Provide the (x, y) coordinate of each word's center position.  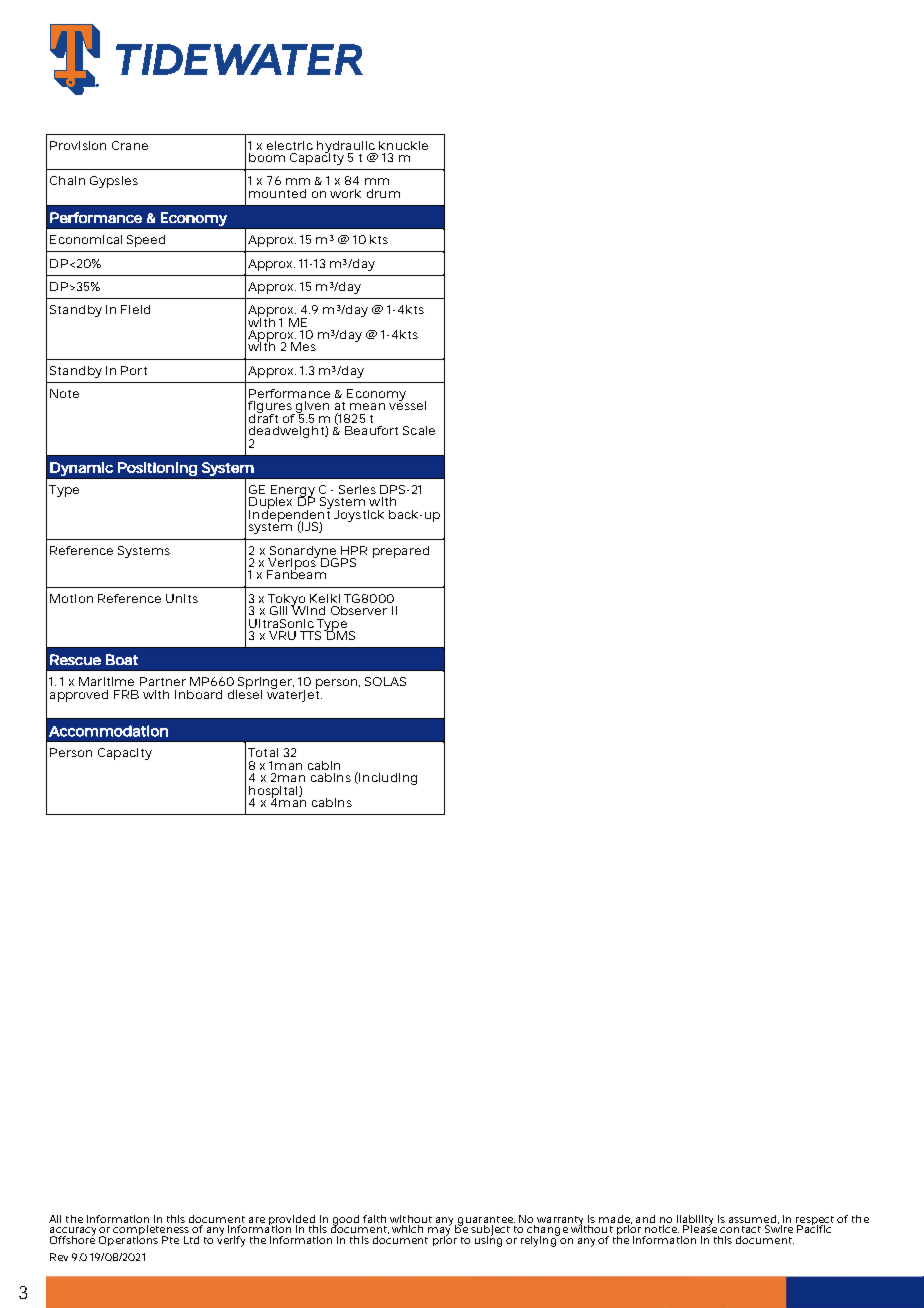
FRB (126, 694)
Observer (359, 610)
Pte (170, 1240)
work (345, 193)
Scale (419, 430)
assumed (752, 1219)
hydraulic (346, 148)
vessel (407, 404)
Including (387, 778)
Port (134, 370)
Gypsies (114, 182)
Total (263, 752)
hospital (274, 793)
